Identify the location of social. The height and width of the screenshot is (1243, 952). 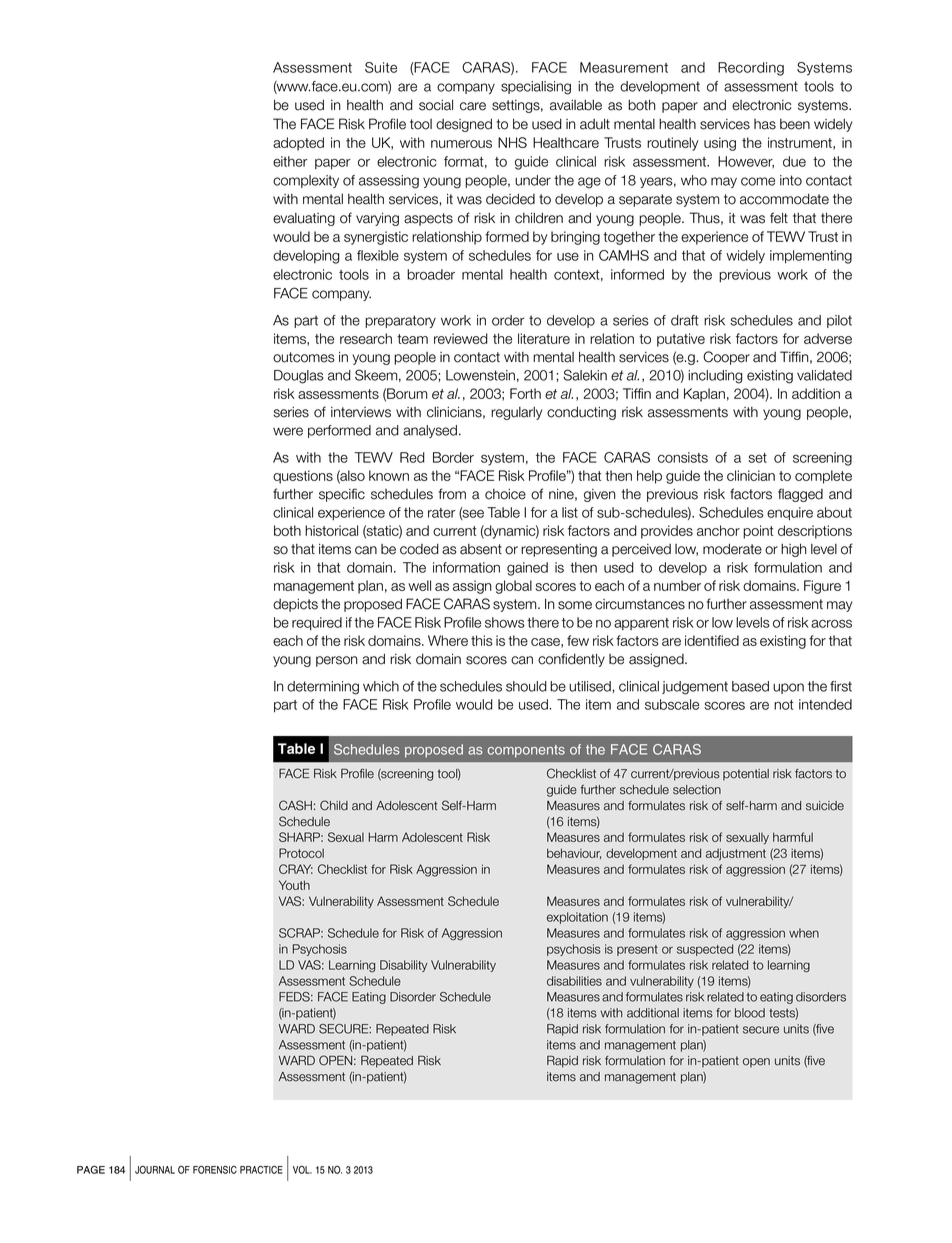
(436, 105).
